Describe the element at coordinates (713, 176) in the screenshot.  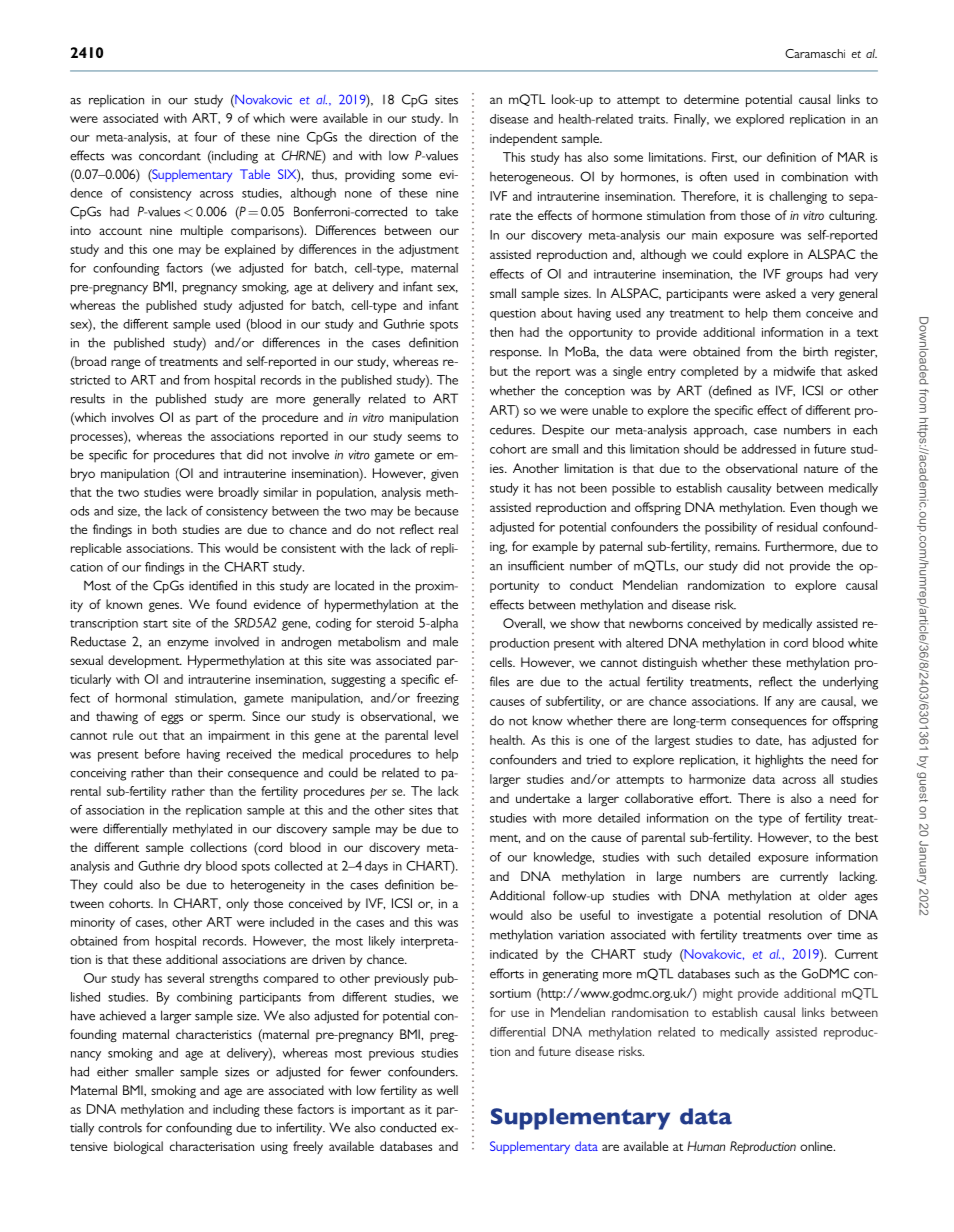
I see `often` at that location.
